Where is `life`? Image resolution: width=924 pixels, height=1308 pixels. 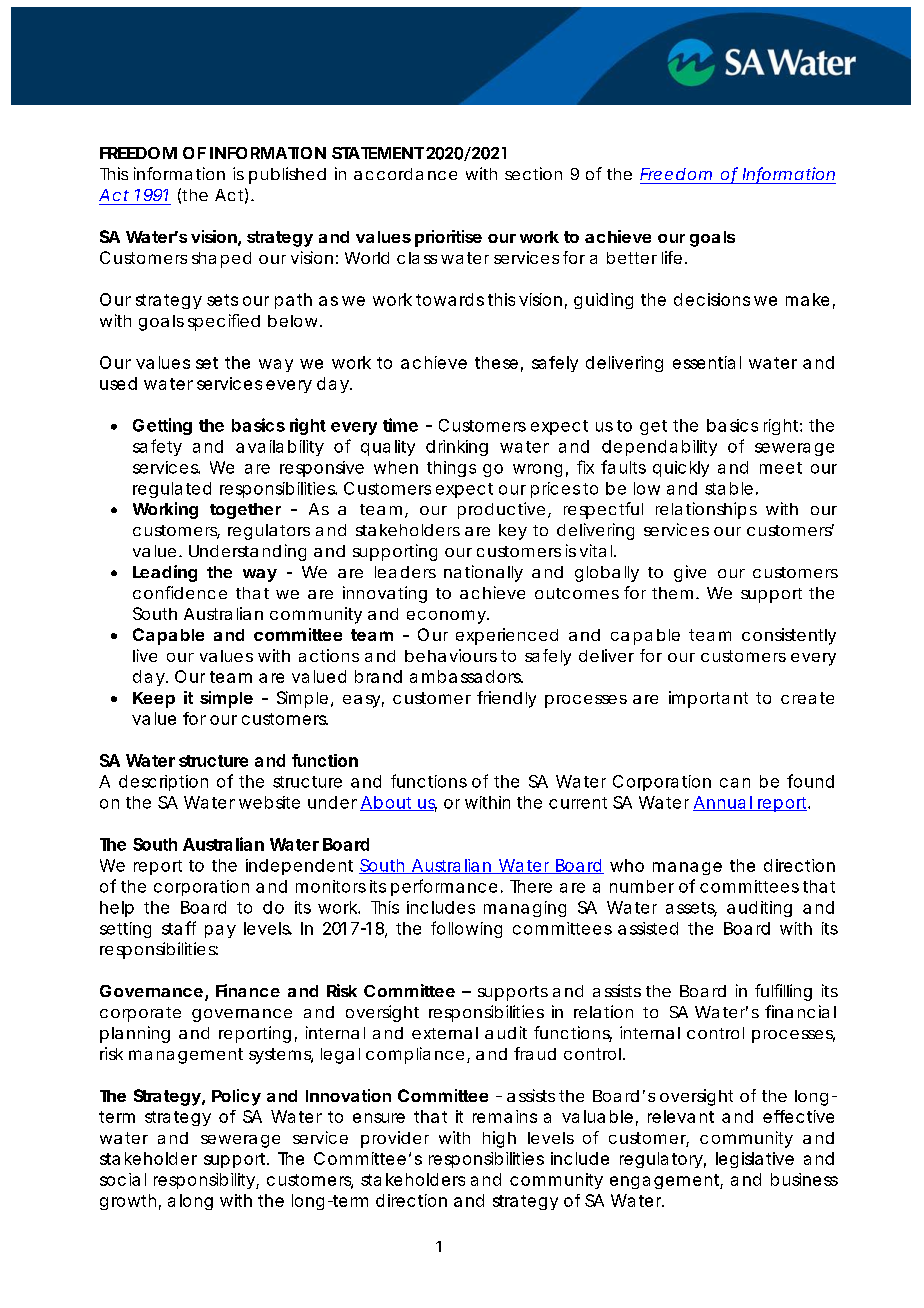
life is located at coordinates (672, 257).
